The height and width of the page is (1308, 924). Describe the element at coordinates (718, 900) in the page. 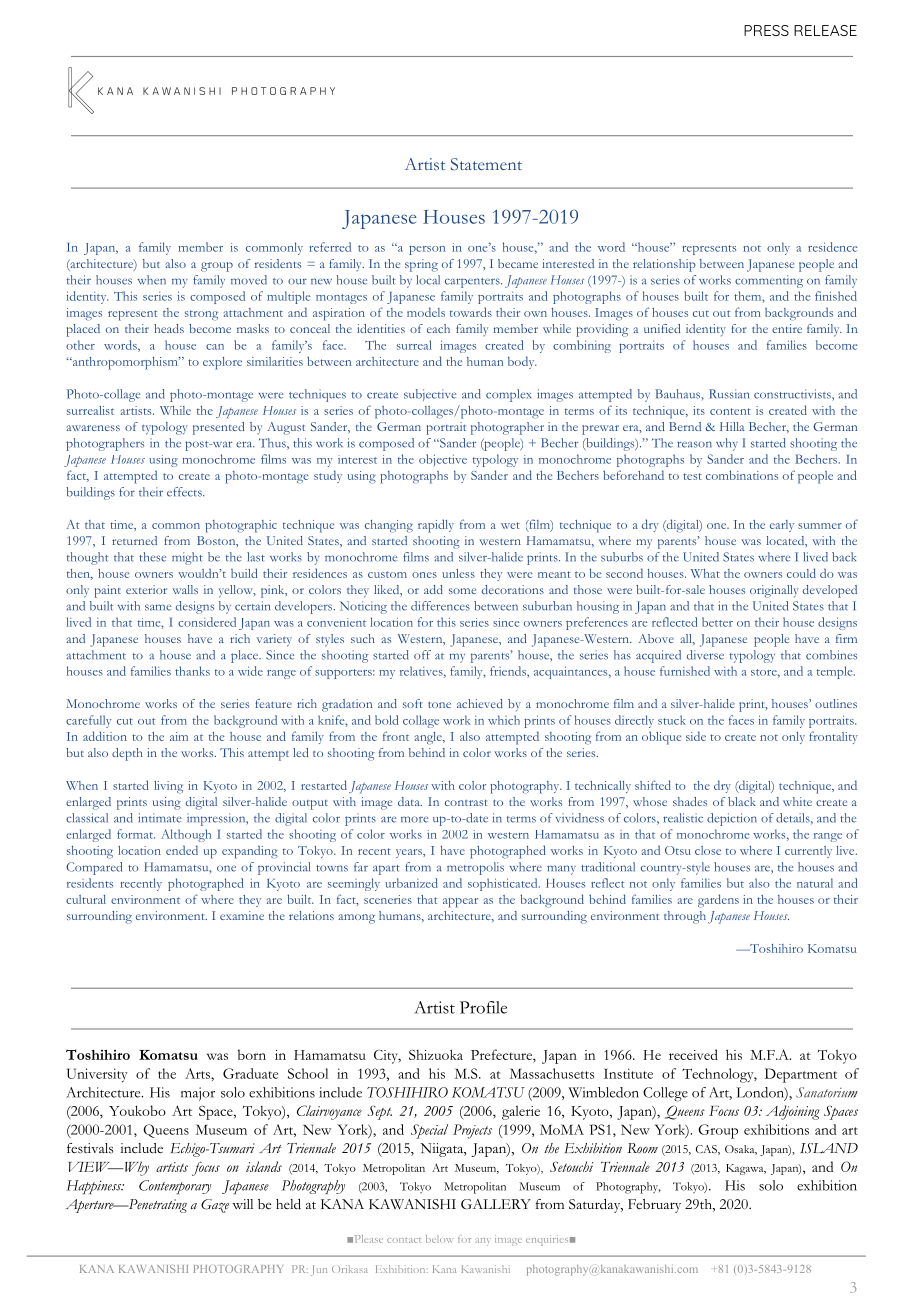

I see `gardens` at that location.
